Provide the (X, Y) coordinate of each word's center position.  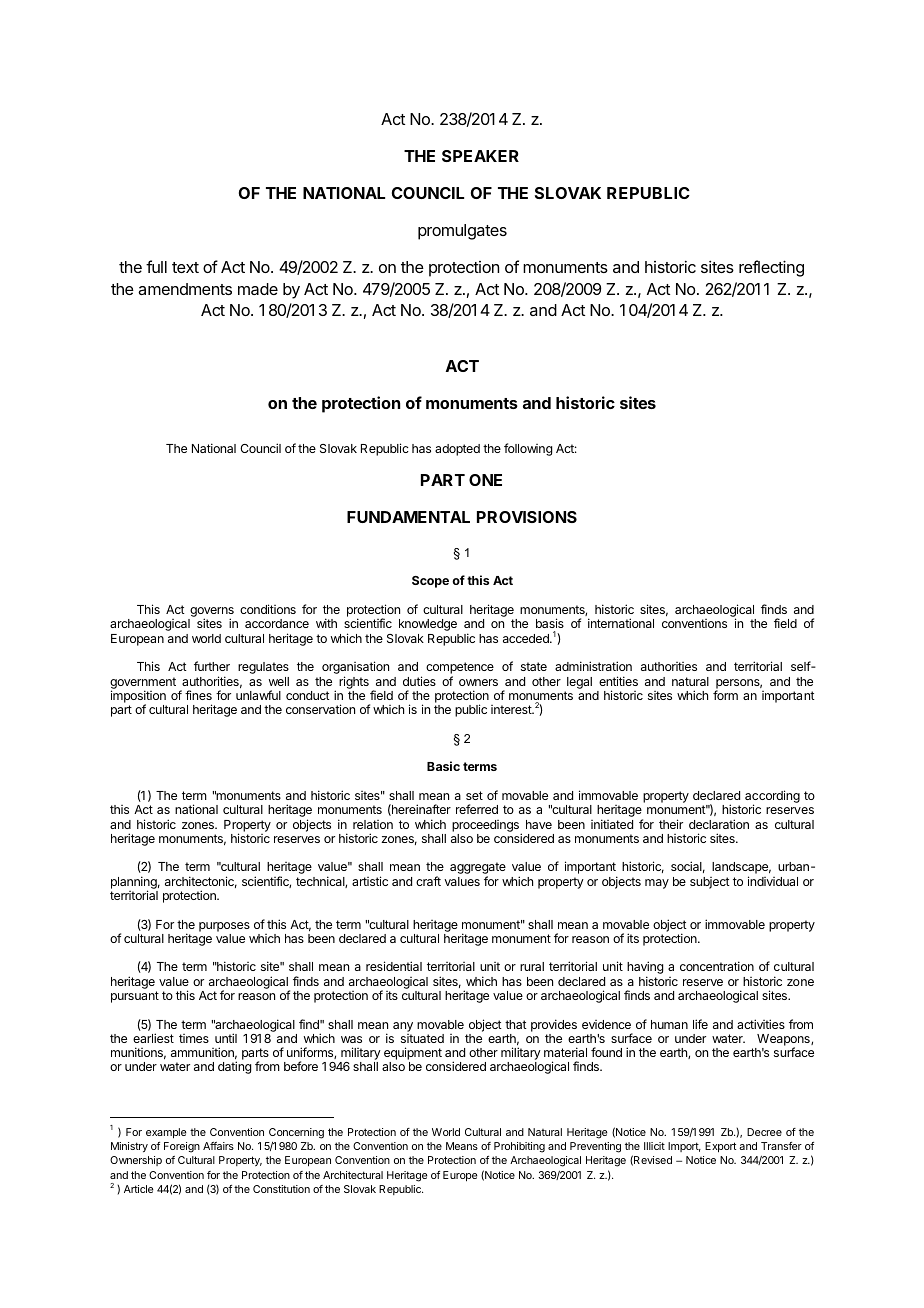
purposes (224, 927)
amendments (185, 289)
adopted (457, 450)
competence (460, 669)
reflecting (771, 268)
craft (428, 881)
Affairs (218, 1146)
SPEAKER (480, 156)
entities (618, 681)
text (185, 267)
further (212, 666)
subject (710, 883)
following (528, 449)
